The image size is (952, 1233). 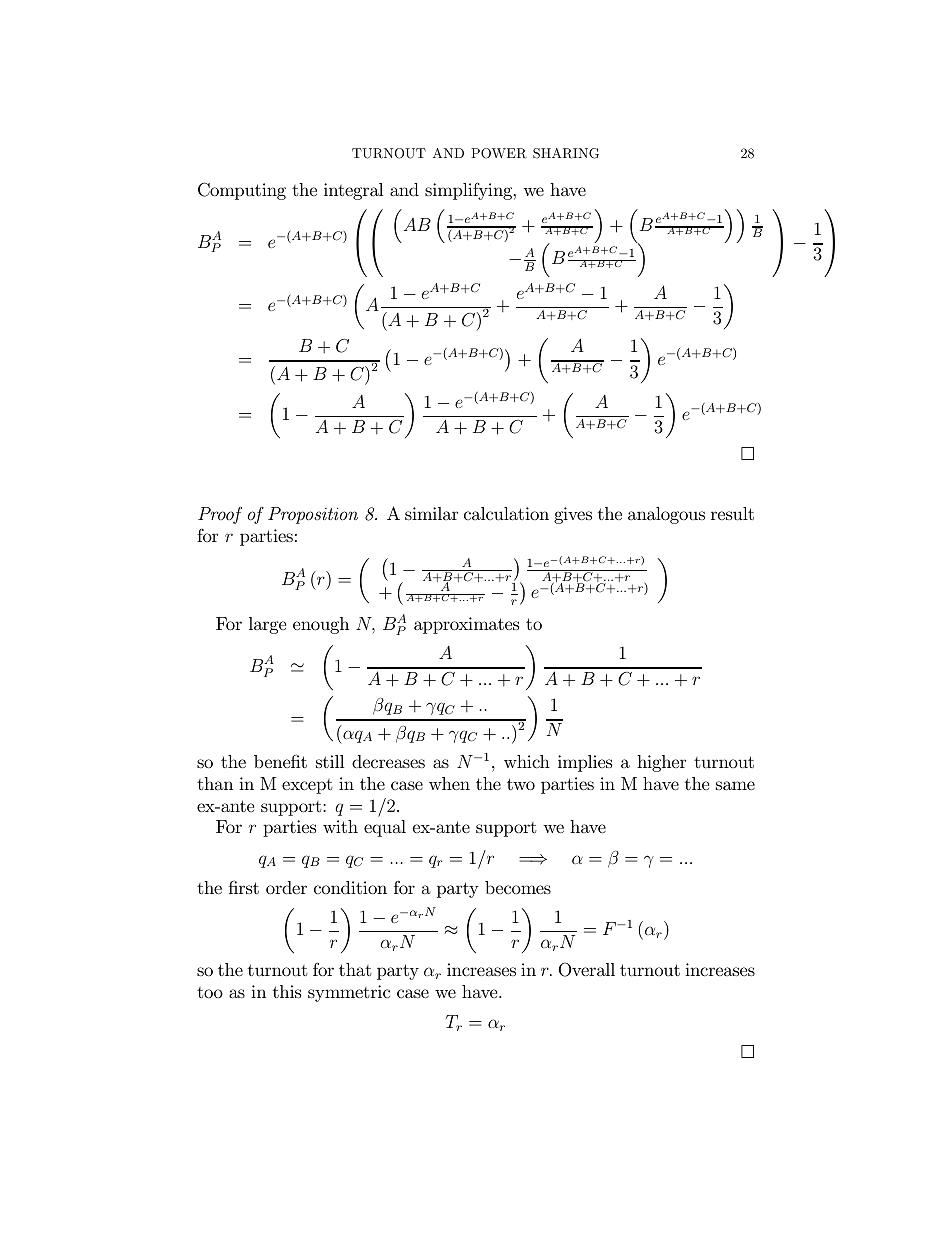 I want to click on SHARING, so click(x=566, y=153).
